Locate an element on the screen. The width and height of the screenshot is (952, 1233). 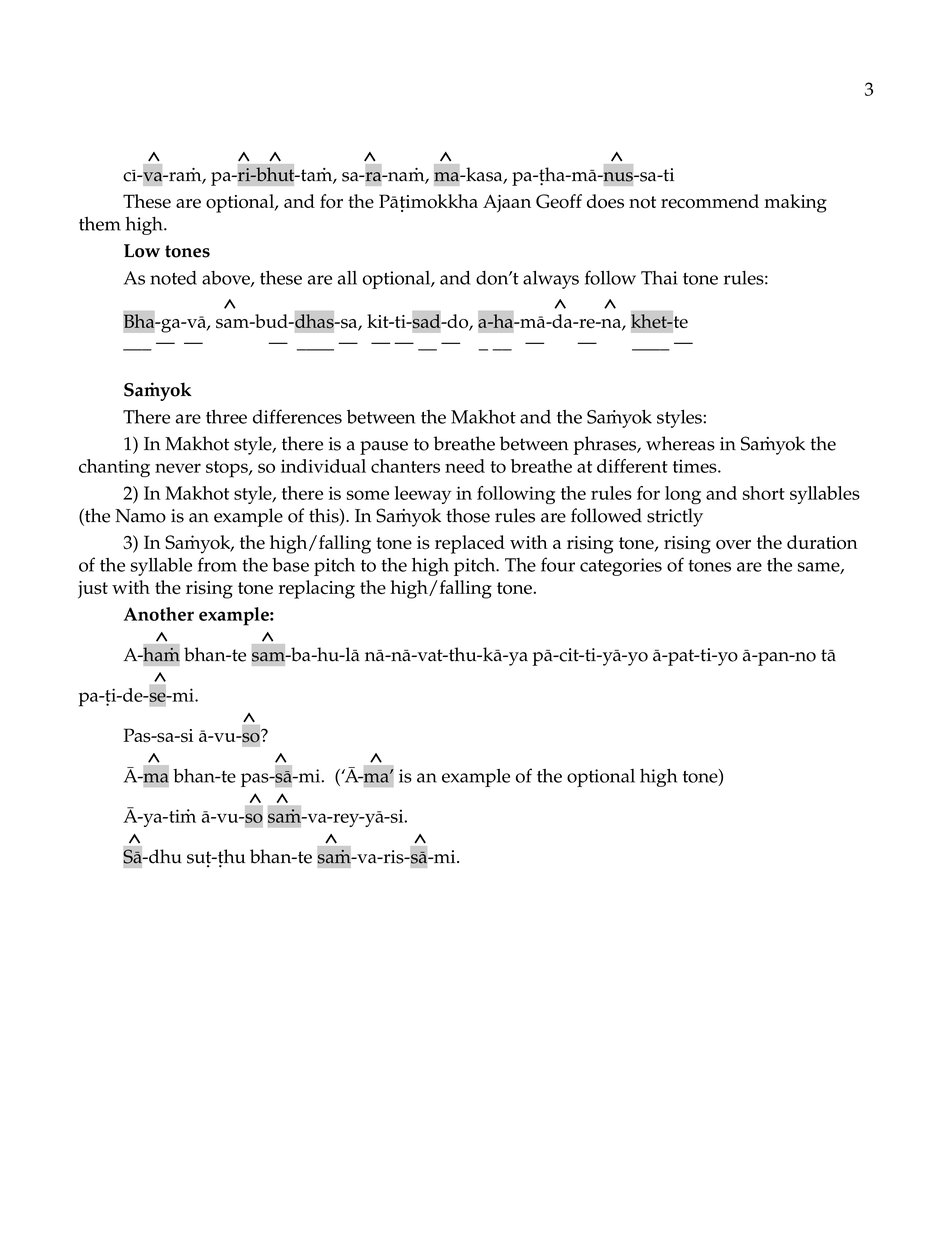
Geoff is located at coordinates (559, 201).
